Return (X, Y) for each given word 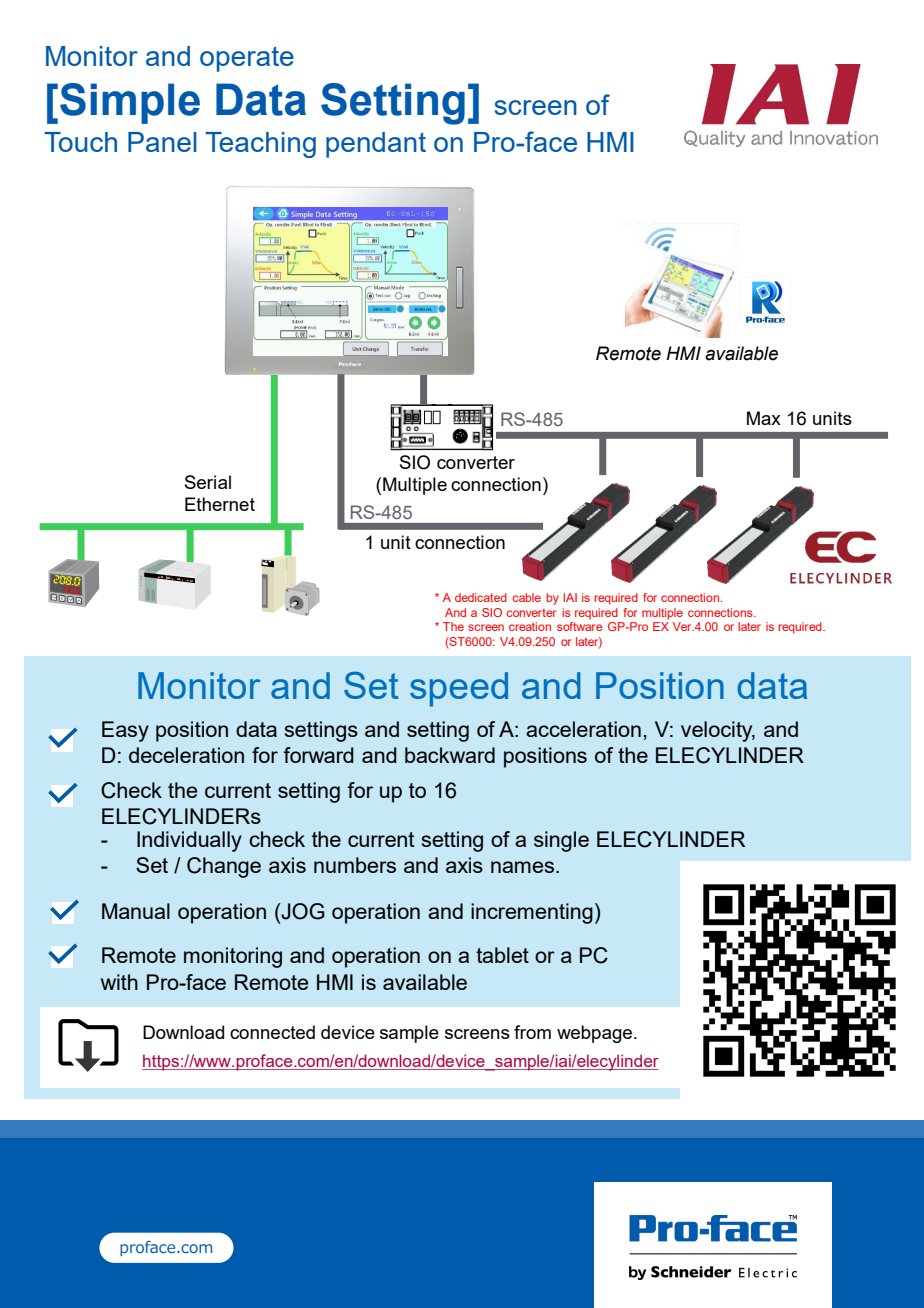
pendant (376, 145)
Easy (125, 731)
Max (764, 418)
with (119, 982)
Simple (130, 103)
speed (459, 689)
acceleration (583, 729)
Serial (208, 482)
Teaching (260, 145)
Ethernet (220, 504)
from (532, 1032)
